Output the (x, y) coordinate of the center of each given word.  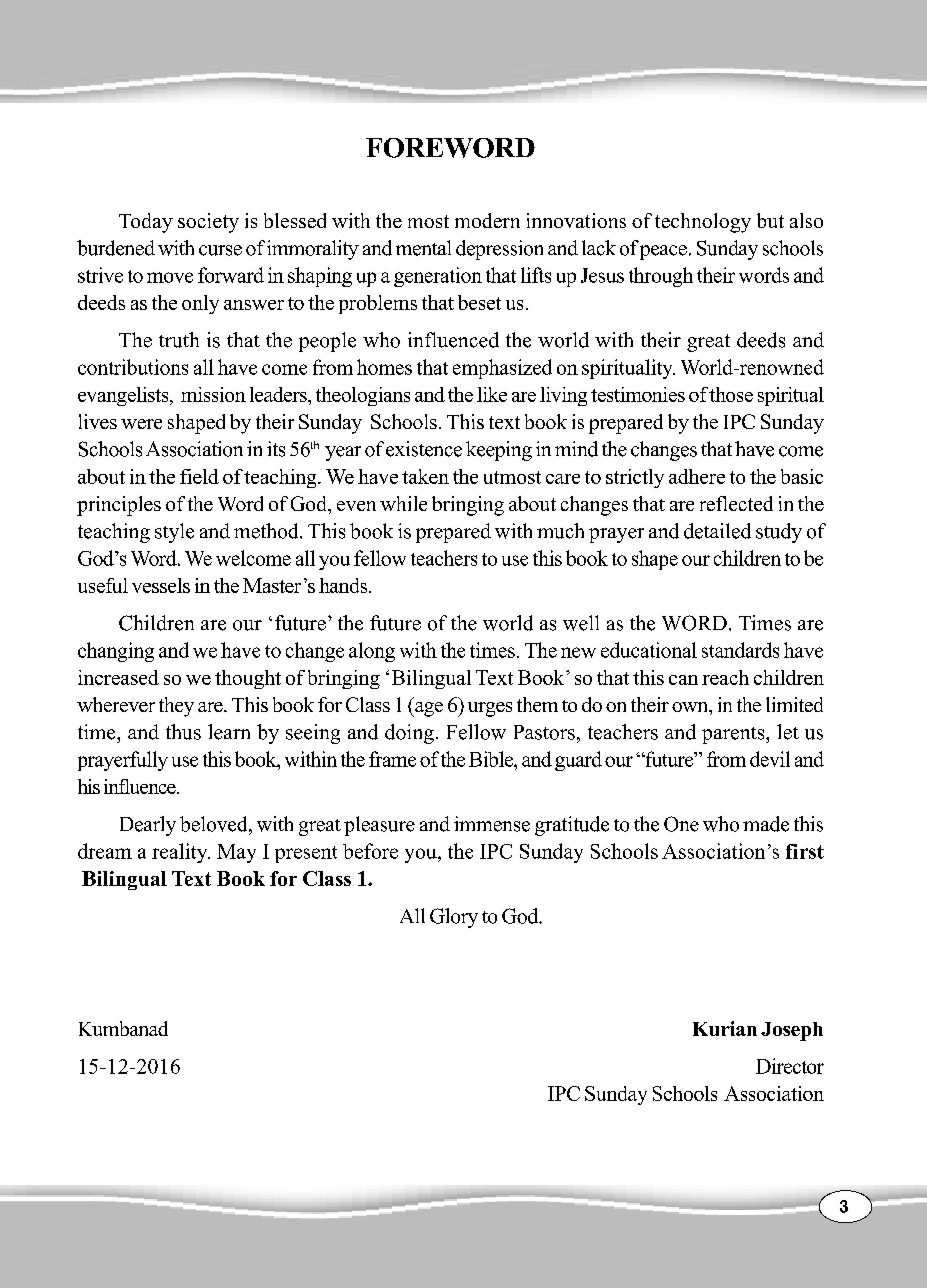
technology (703, 223)
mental (423, 248)
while (403, 503)
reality (181, 853)
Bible (492, 759)
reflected (736, 503)
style (174, 533)
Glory (454, 918)
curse (220, 250)
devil (770, 759)
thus (183, 732)
